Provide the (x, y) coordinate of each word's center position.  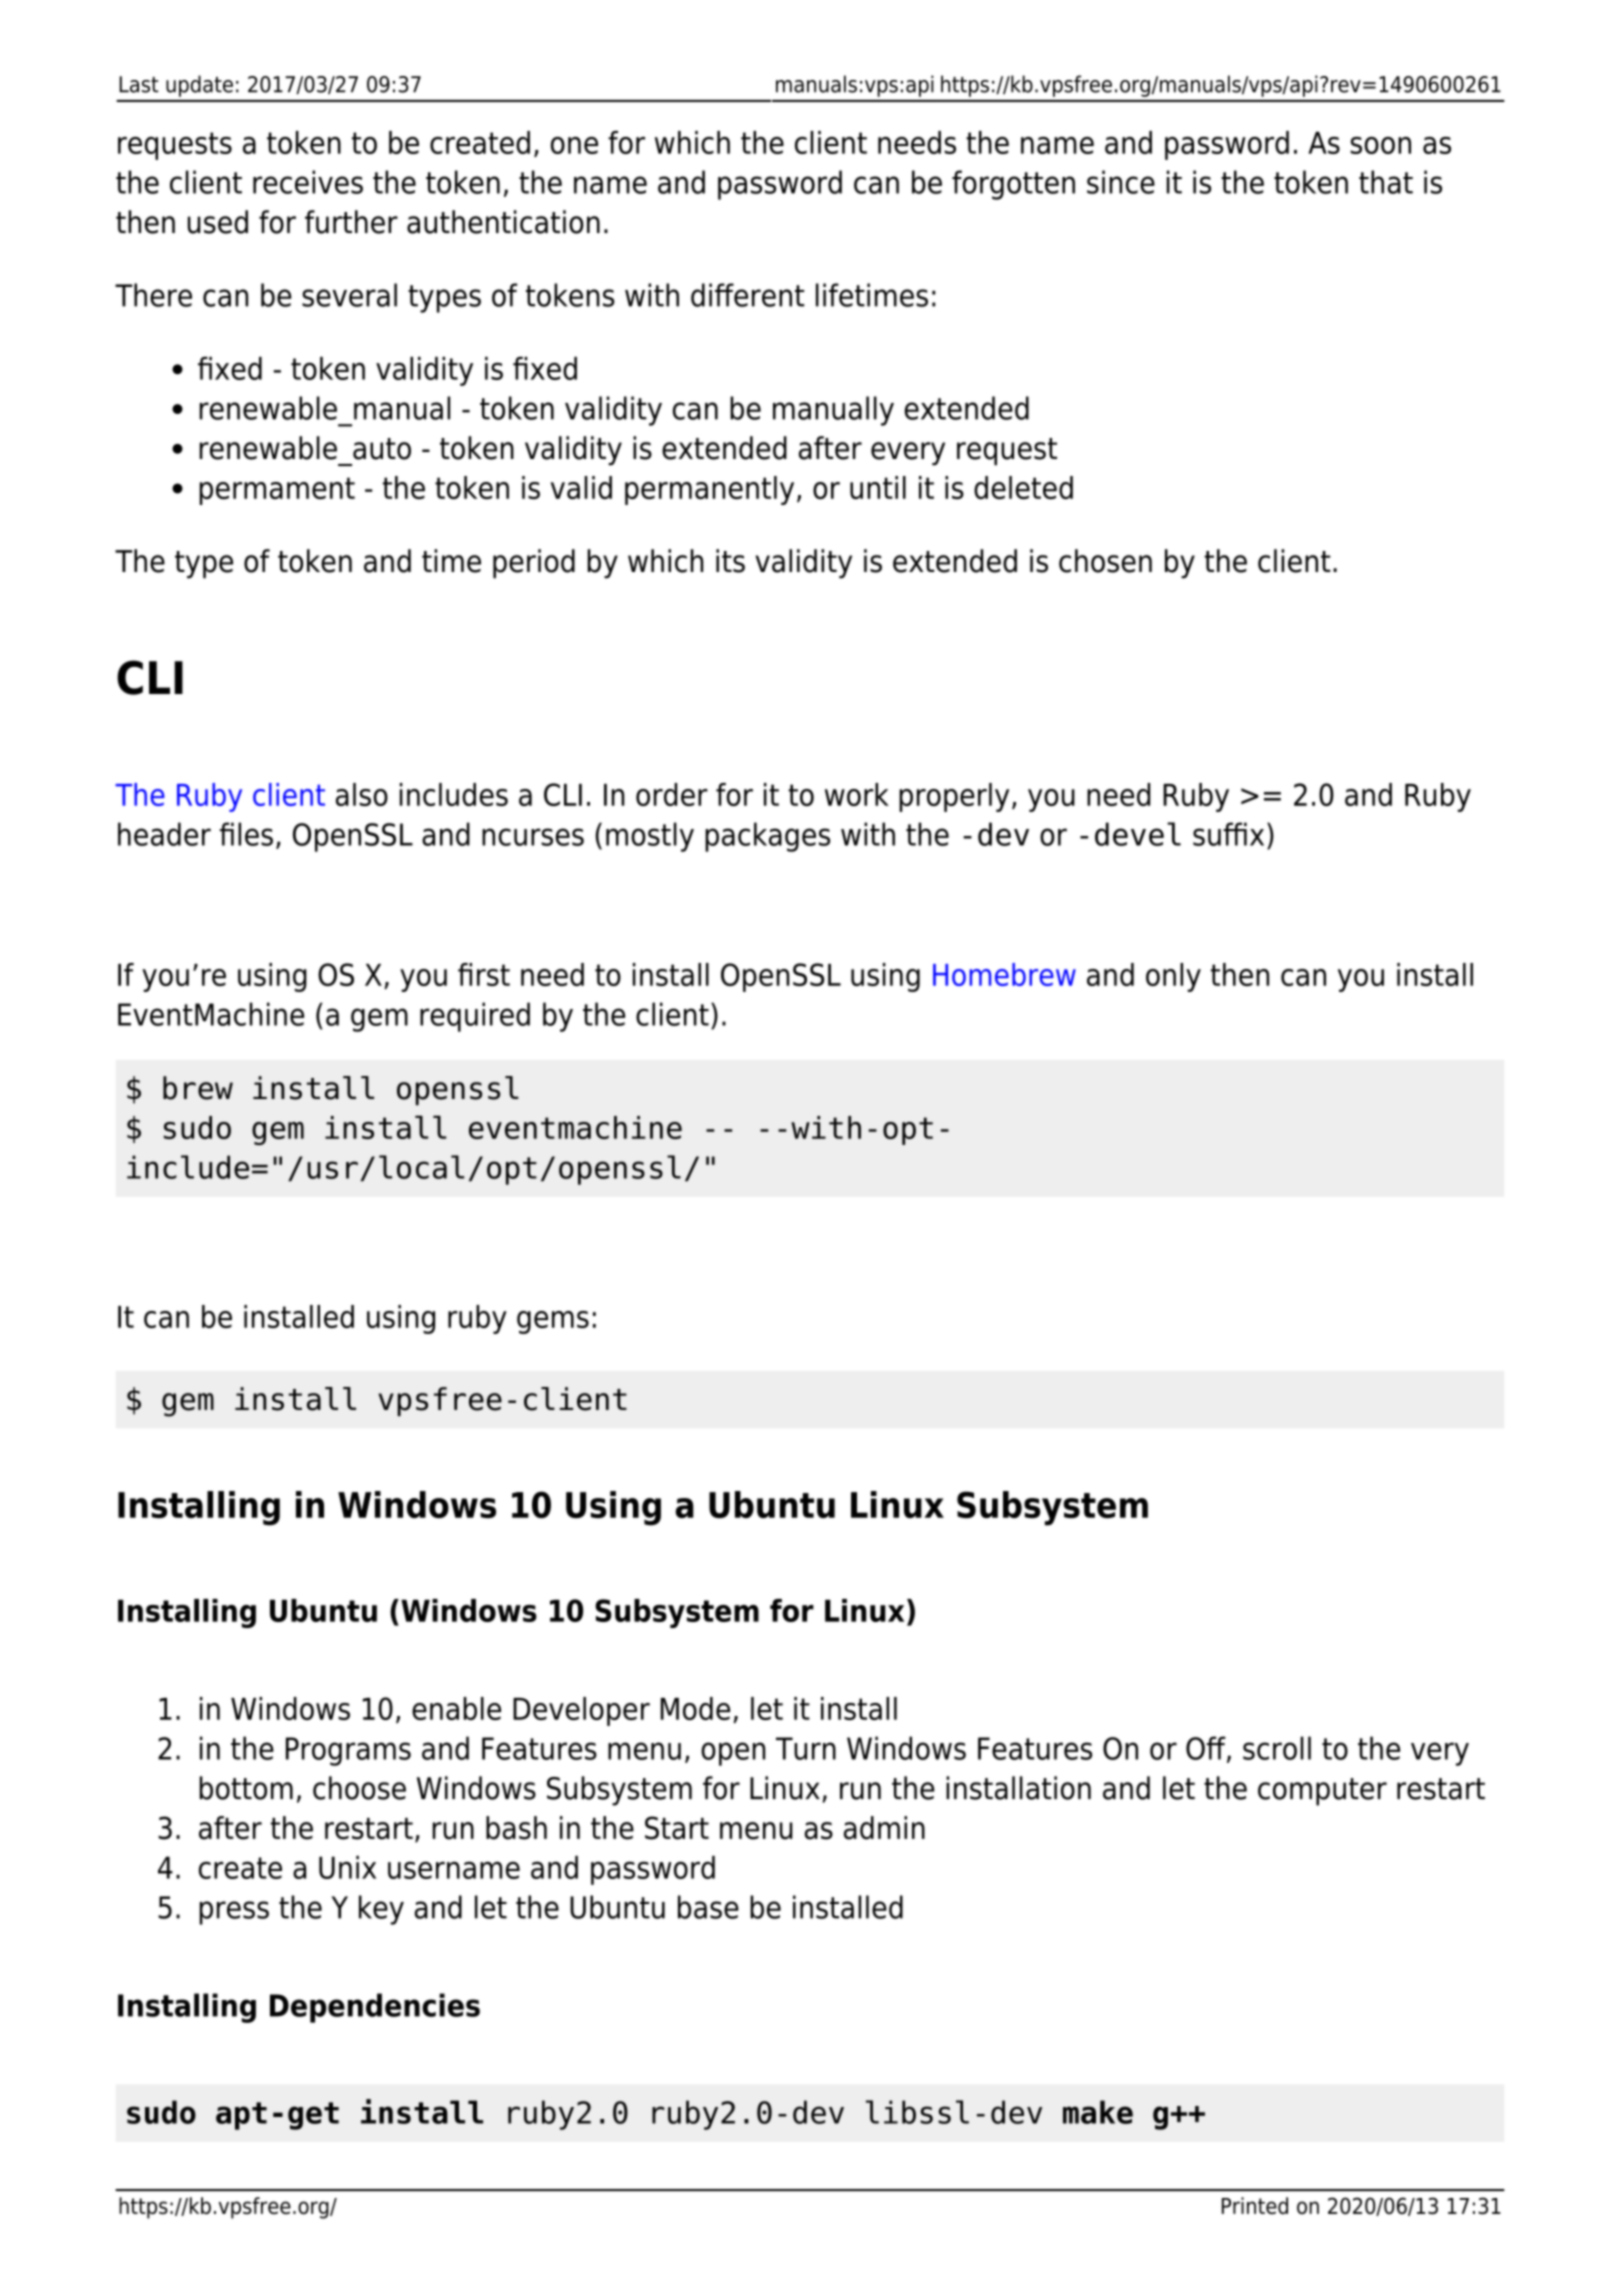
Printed (1255, 2205)
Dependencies (375, 2008)
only (1173, 977)
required (475, 1017)
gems (553, 1322)
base (708, 1907)
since (1121, 182)
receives (308, 182)
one (574, 145)
